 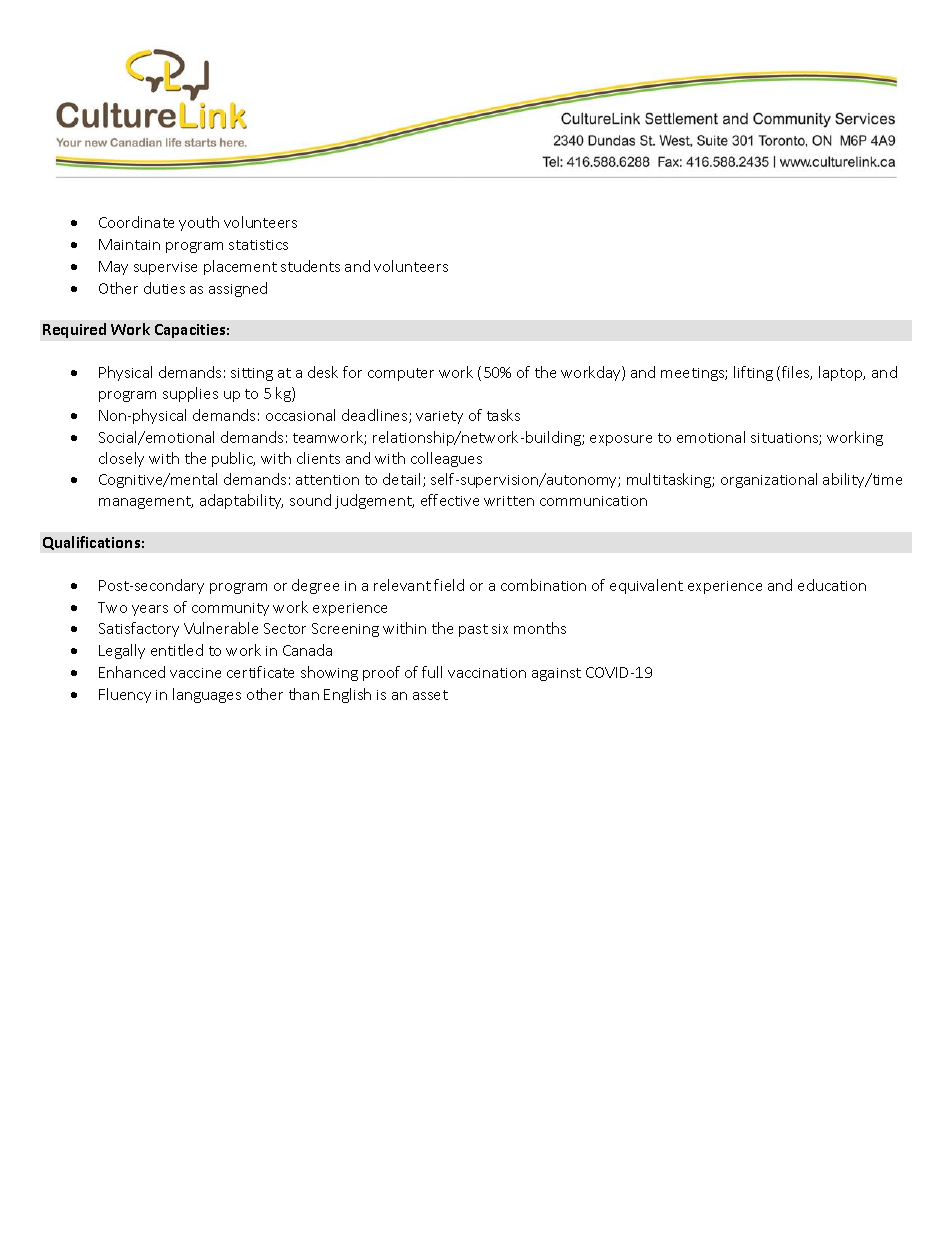 What do you see at coordinates (769, 480) in the page?
I see `organizational` at bounding box center [769, 480].
